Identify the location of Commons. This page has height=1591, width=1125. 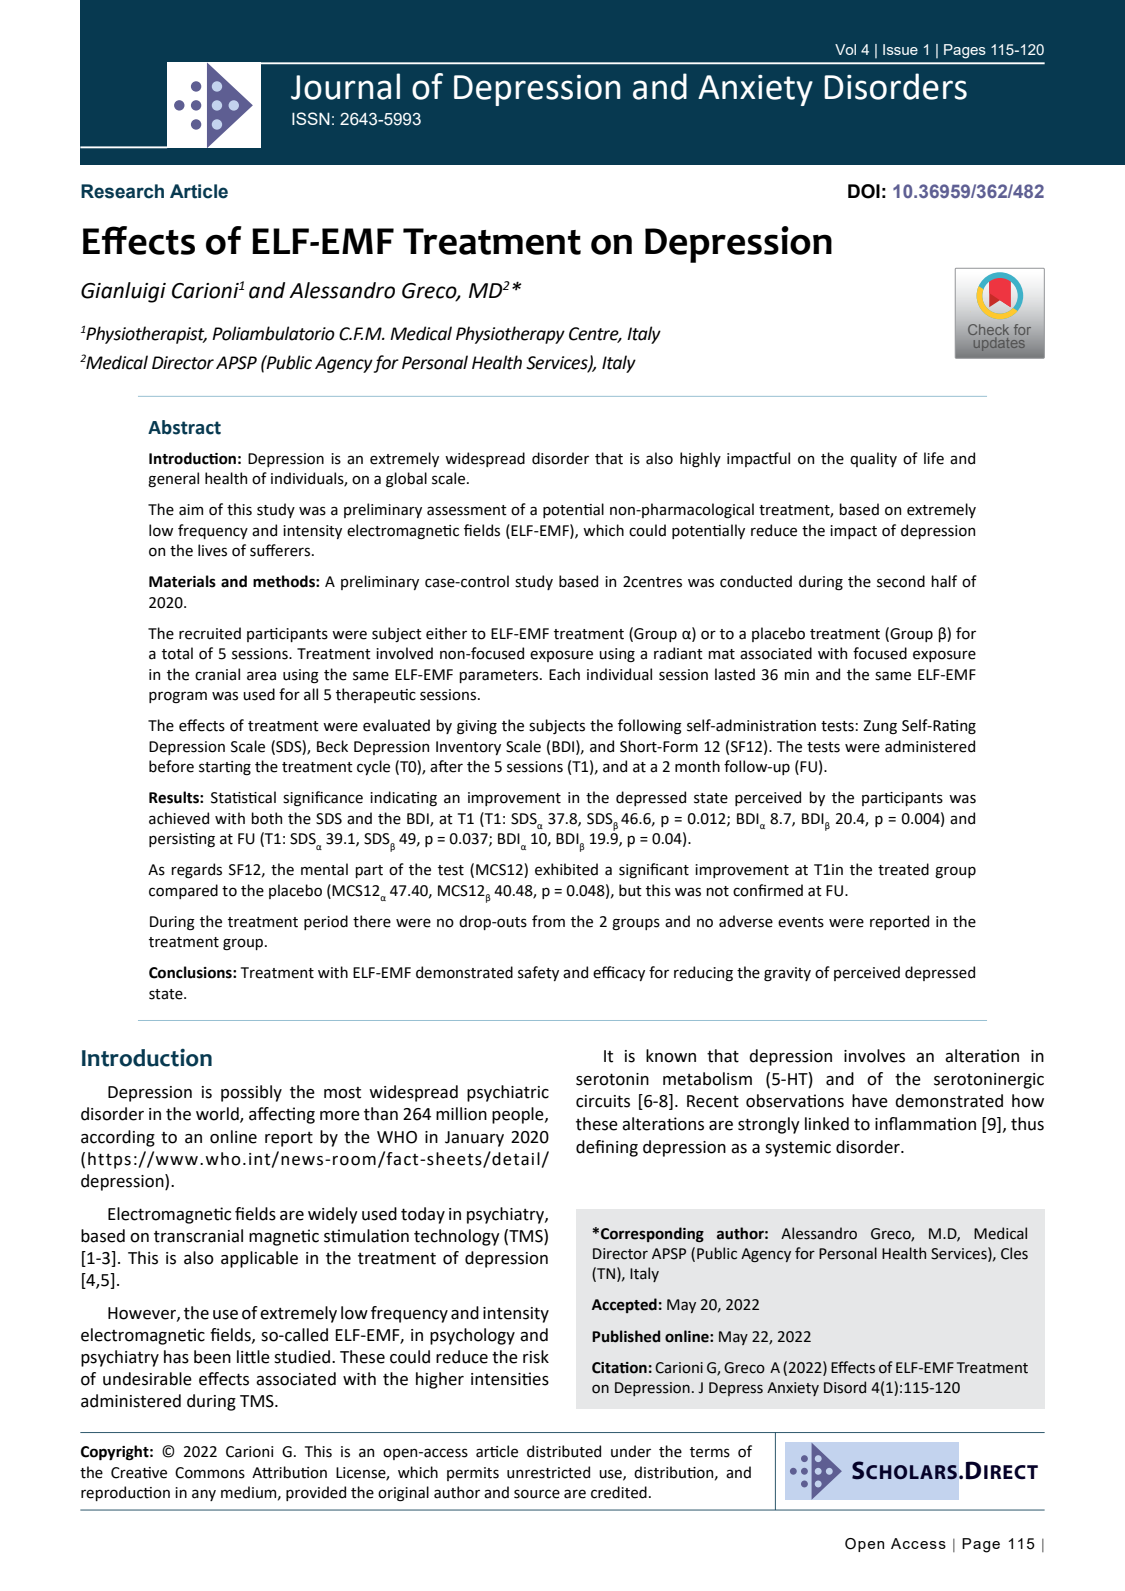
(210, 1473).
